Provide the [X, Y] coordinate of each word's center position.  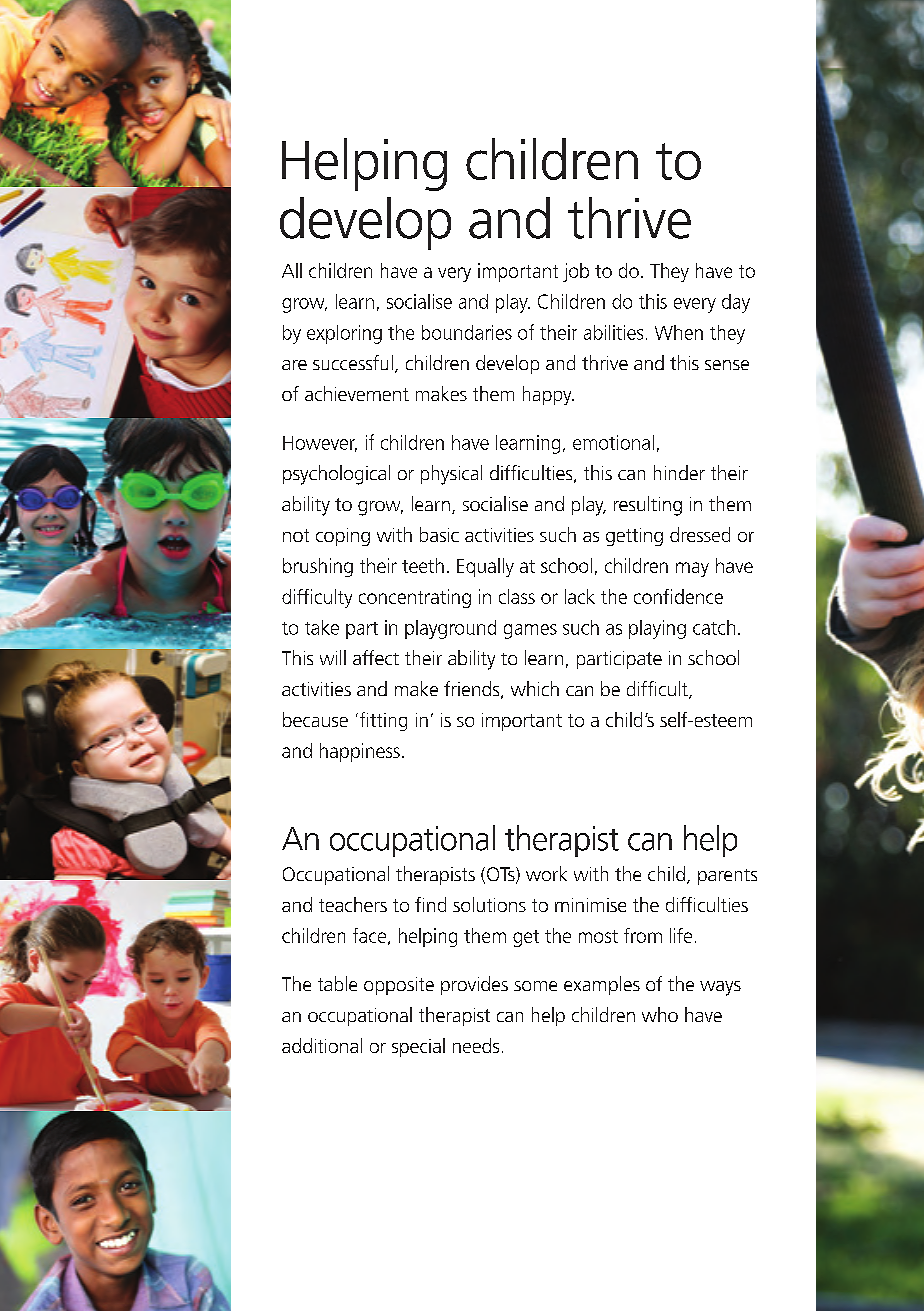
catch [714, 627]
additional [322, 1045]
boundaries [467, 332]
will [333, 657]
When [679, 332]
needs [476, 1045]
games [530, 631]
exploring [344, 334]
